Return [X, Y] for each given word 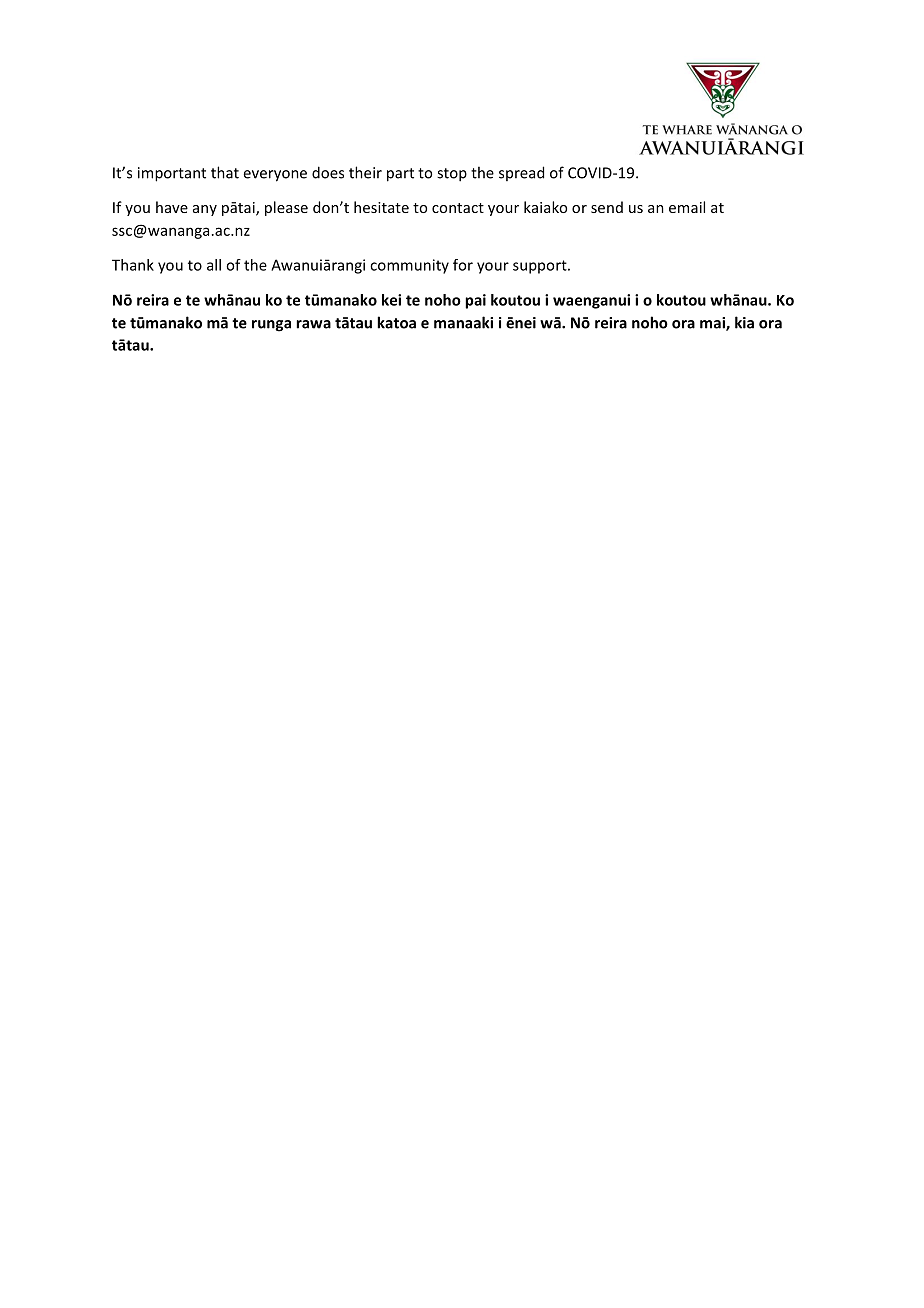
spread [521, 173]
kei [391, 300]
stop [452, 175]
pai [475, 301]
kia [744, 322]
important [172, 174]
